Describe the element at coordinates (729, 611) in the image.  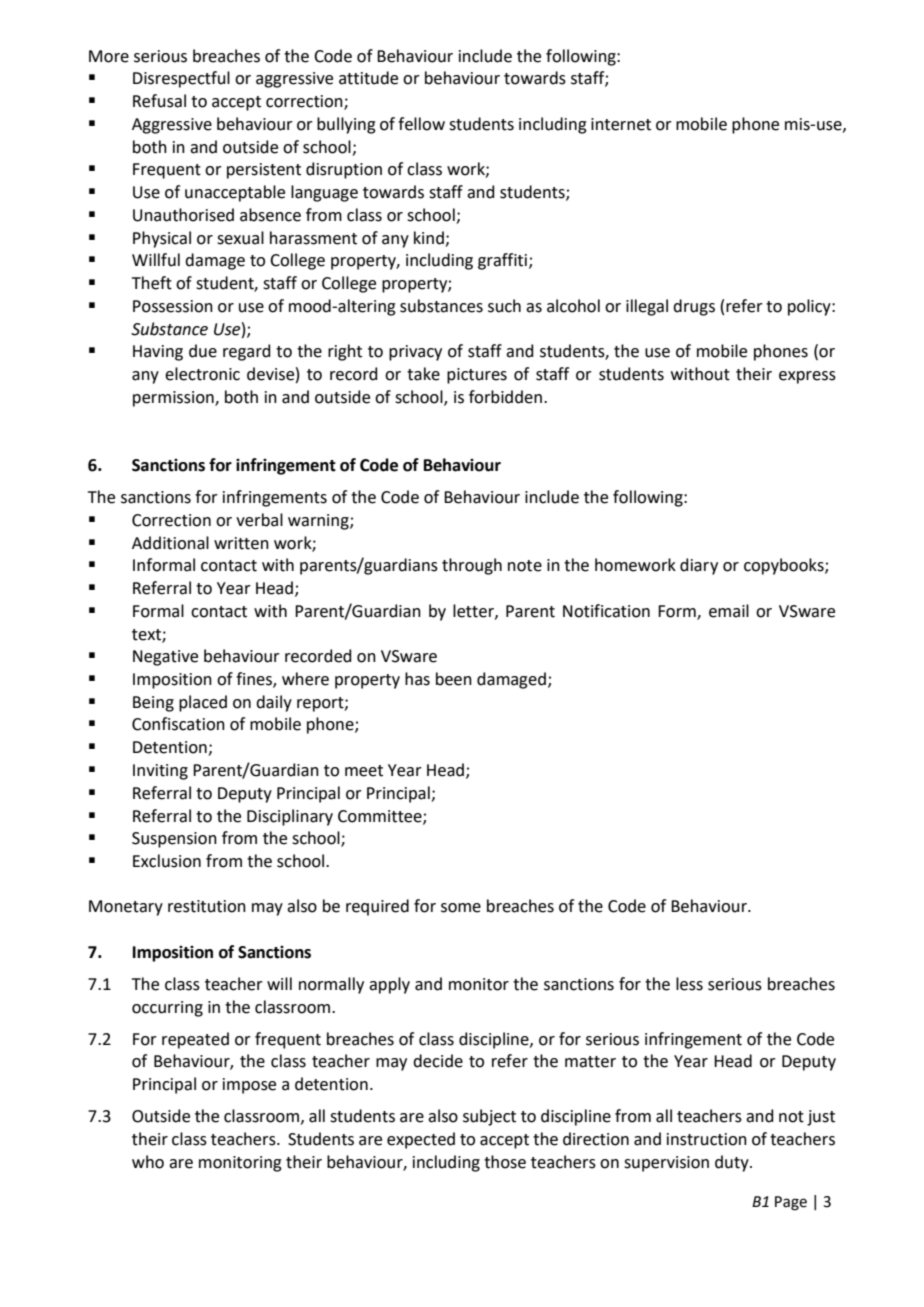
I see `email` at that location.
